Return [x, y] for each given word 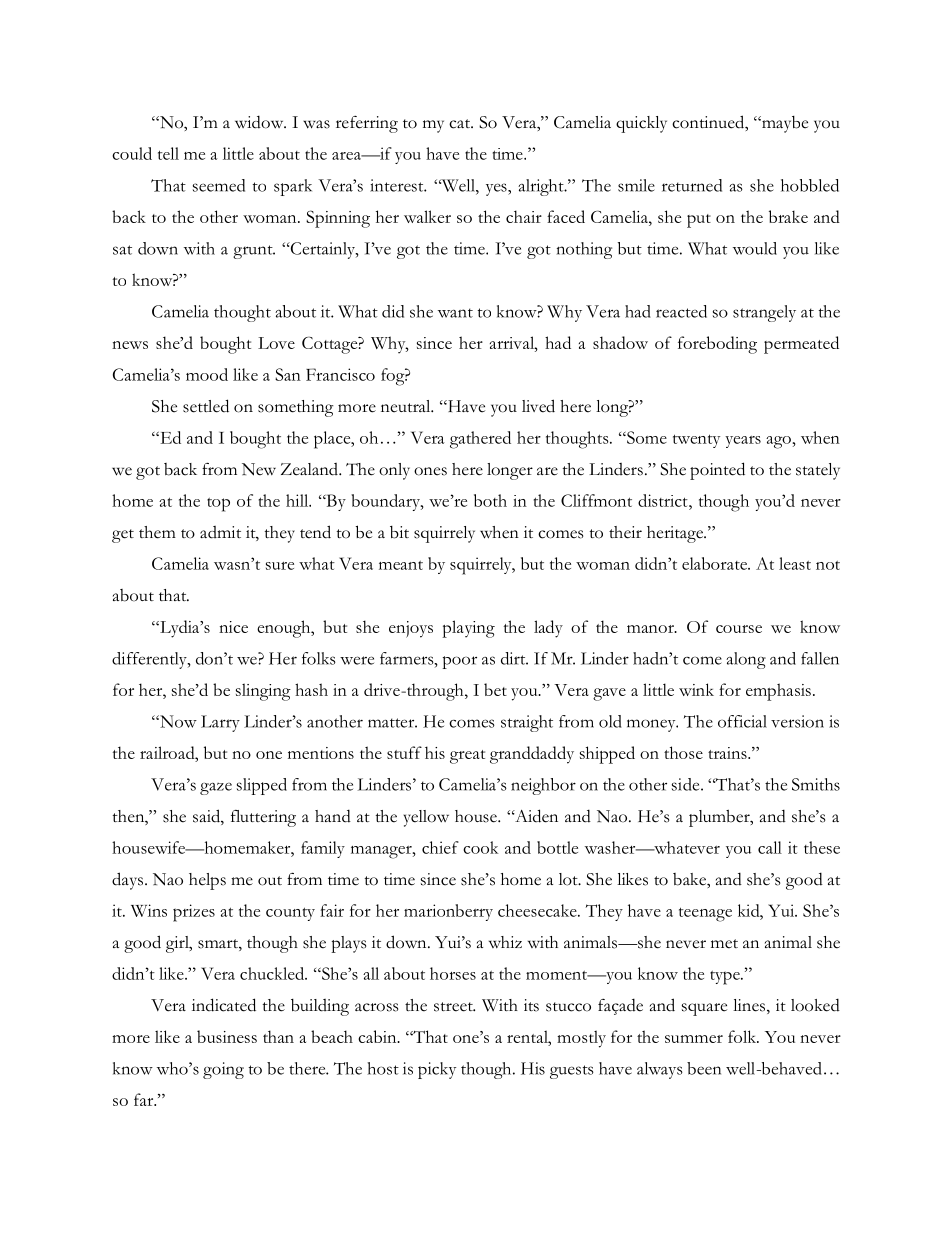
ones [430, 471]
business [227, 1036]
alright [542, 187]
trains [728, 753]
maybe [784, 124]
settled [206, 406]
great [467, 757]
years [743, 442]
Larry [220, 723]
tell [168, 153]
